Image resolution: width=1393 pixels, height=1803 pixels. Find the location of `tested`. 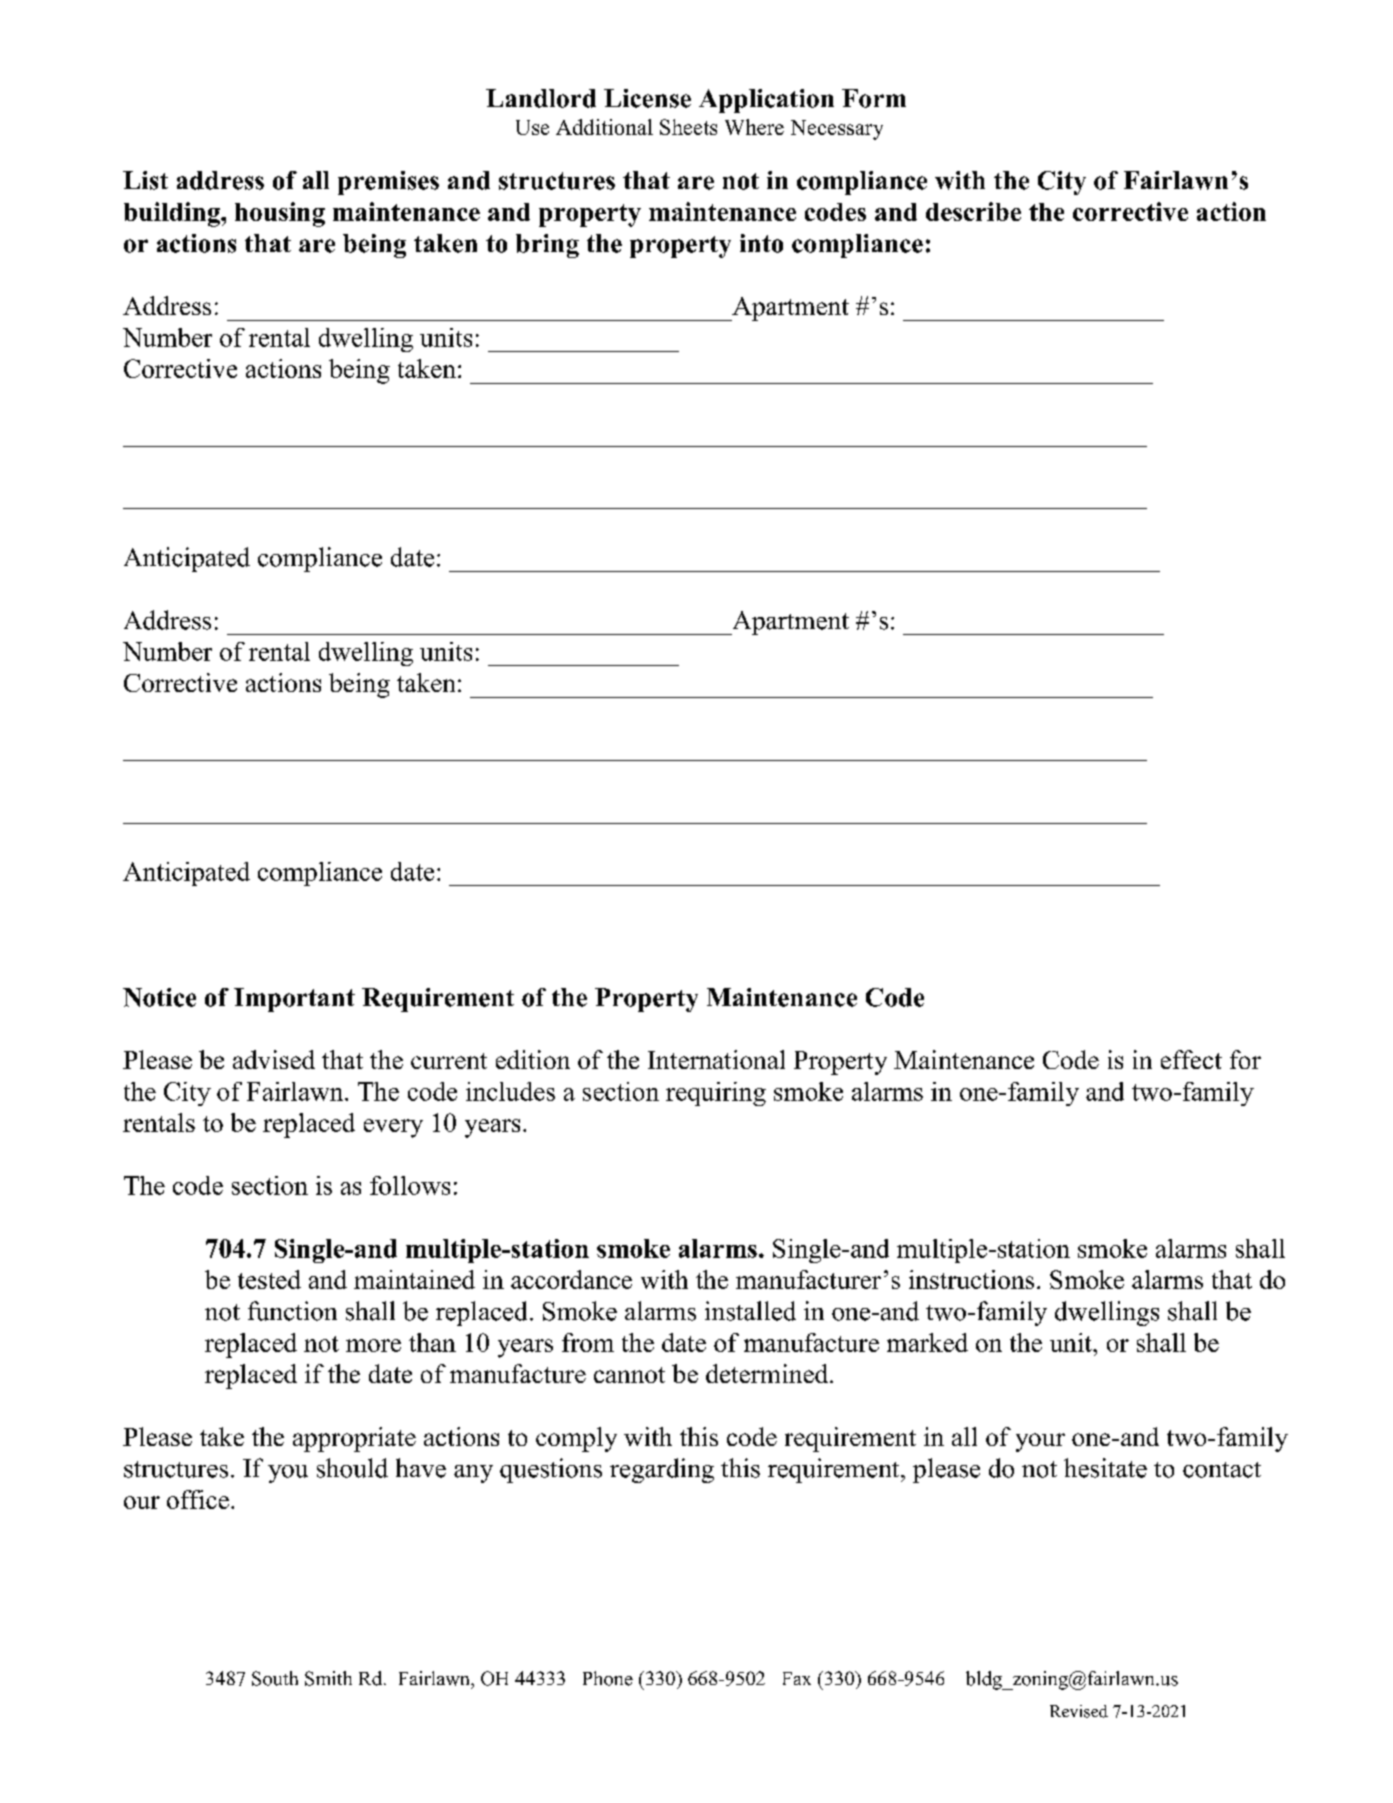

tested is located at coordinates (269, 1279).
